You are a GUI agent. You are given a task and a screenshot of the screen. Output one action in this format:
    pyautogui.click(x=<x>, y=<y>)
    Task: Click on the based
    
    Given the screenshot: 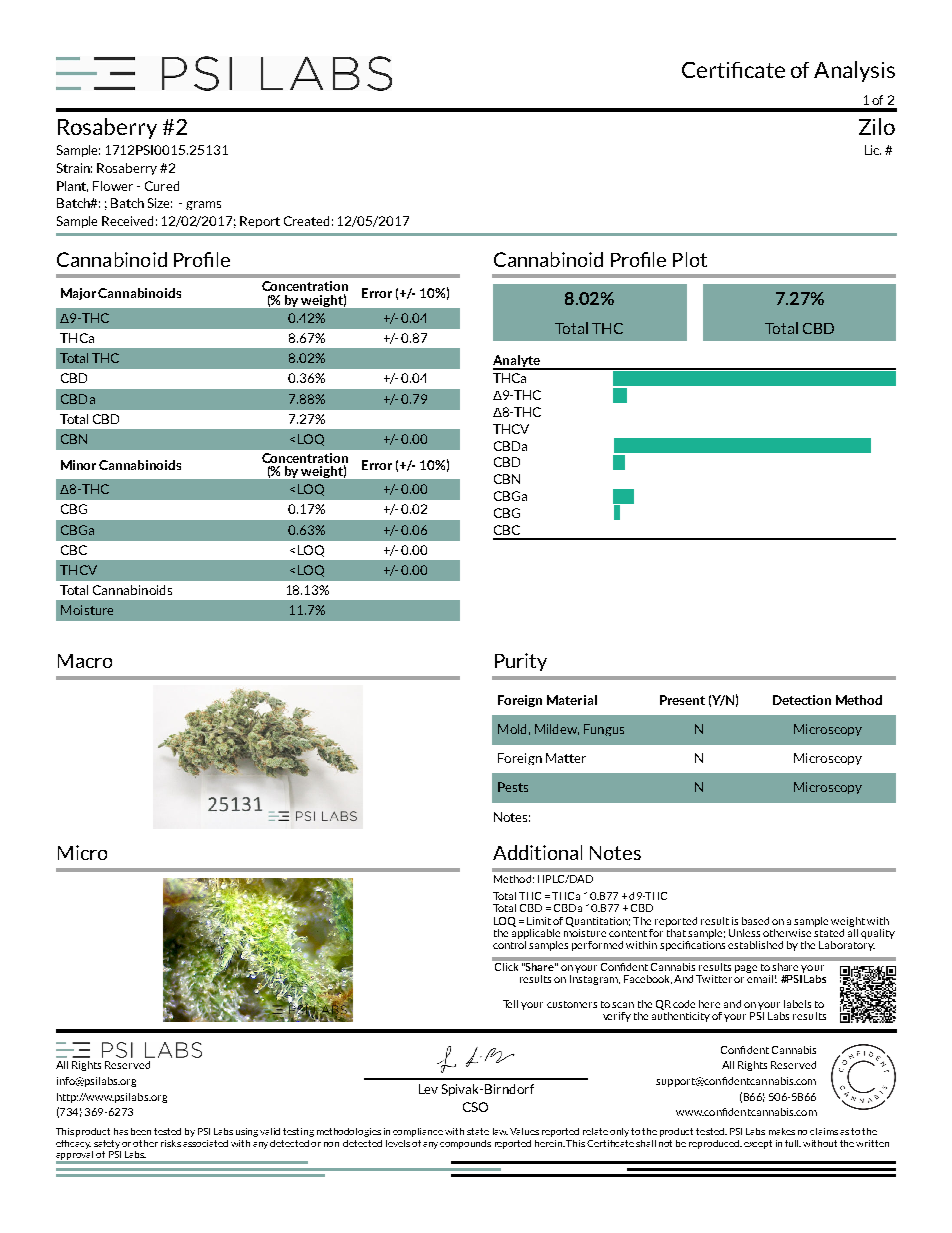 What is the action you would take?
    pyautogui.click(x=755, y=921)
